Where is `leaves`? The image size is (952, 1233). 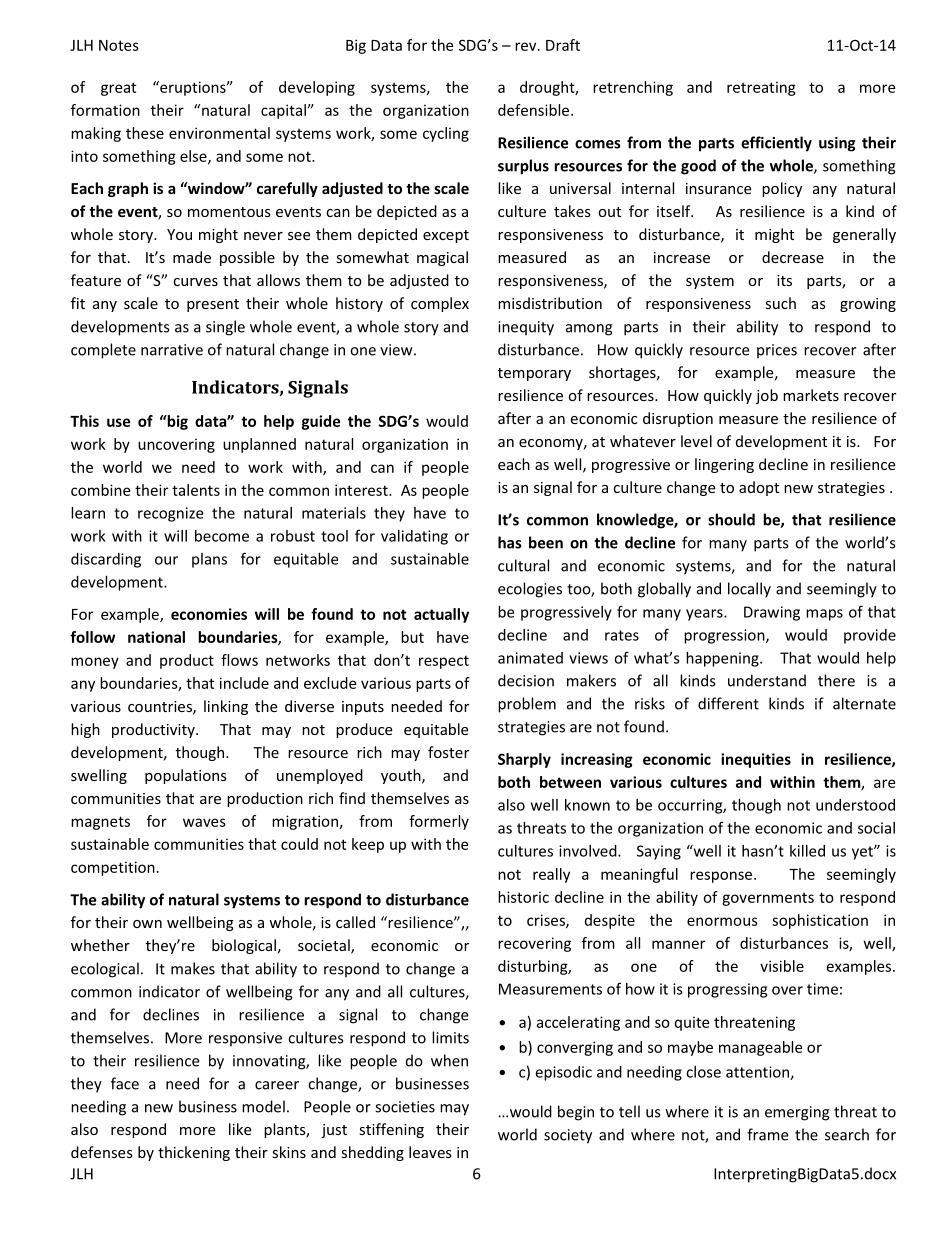 leaves is located at coordinates (430, 1152).
